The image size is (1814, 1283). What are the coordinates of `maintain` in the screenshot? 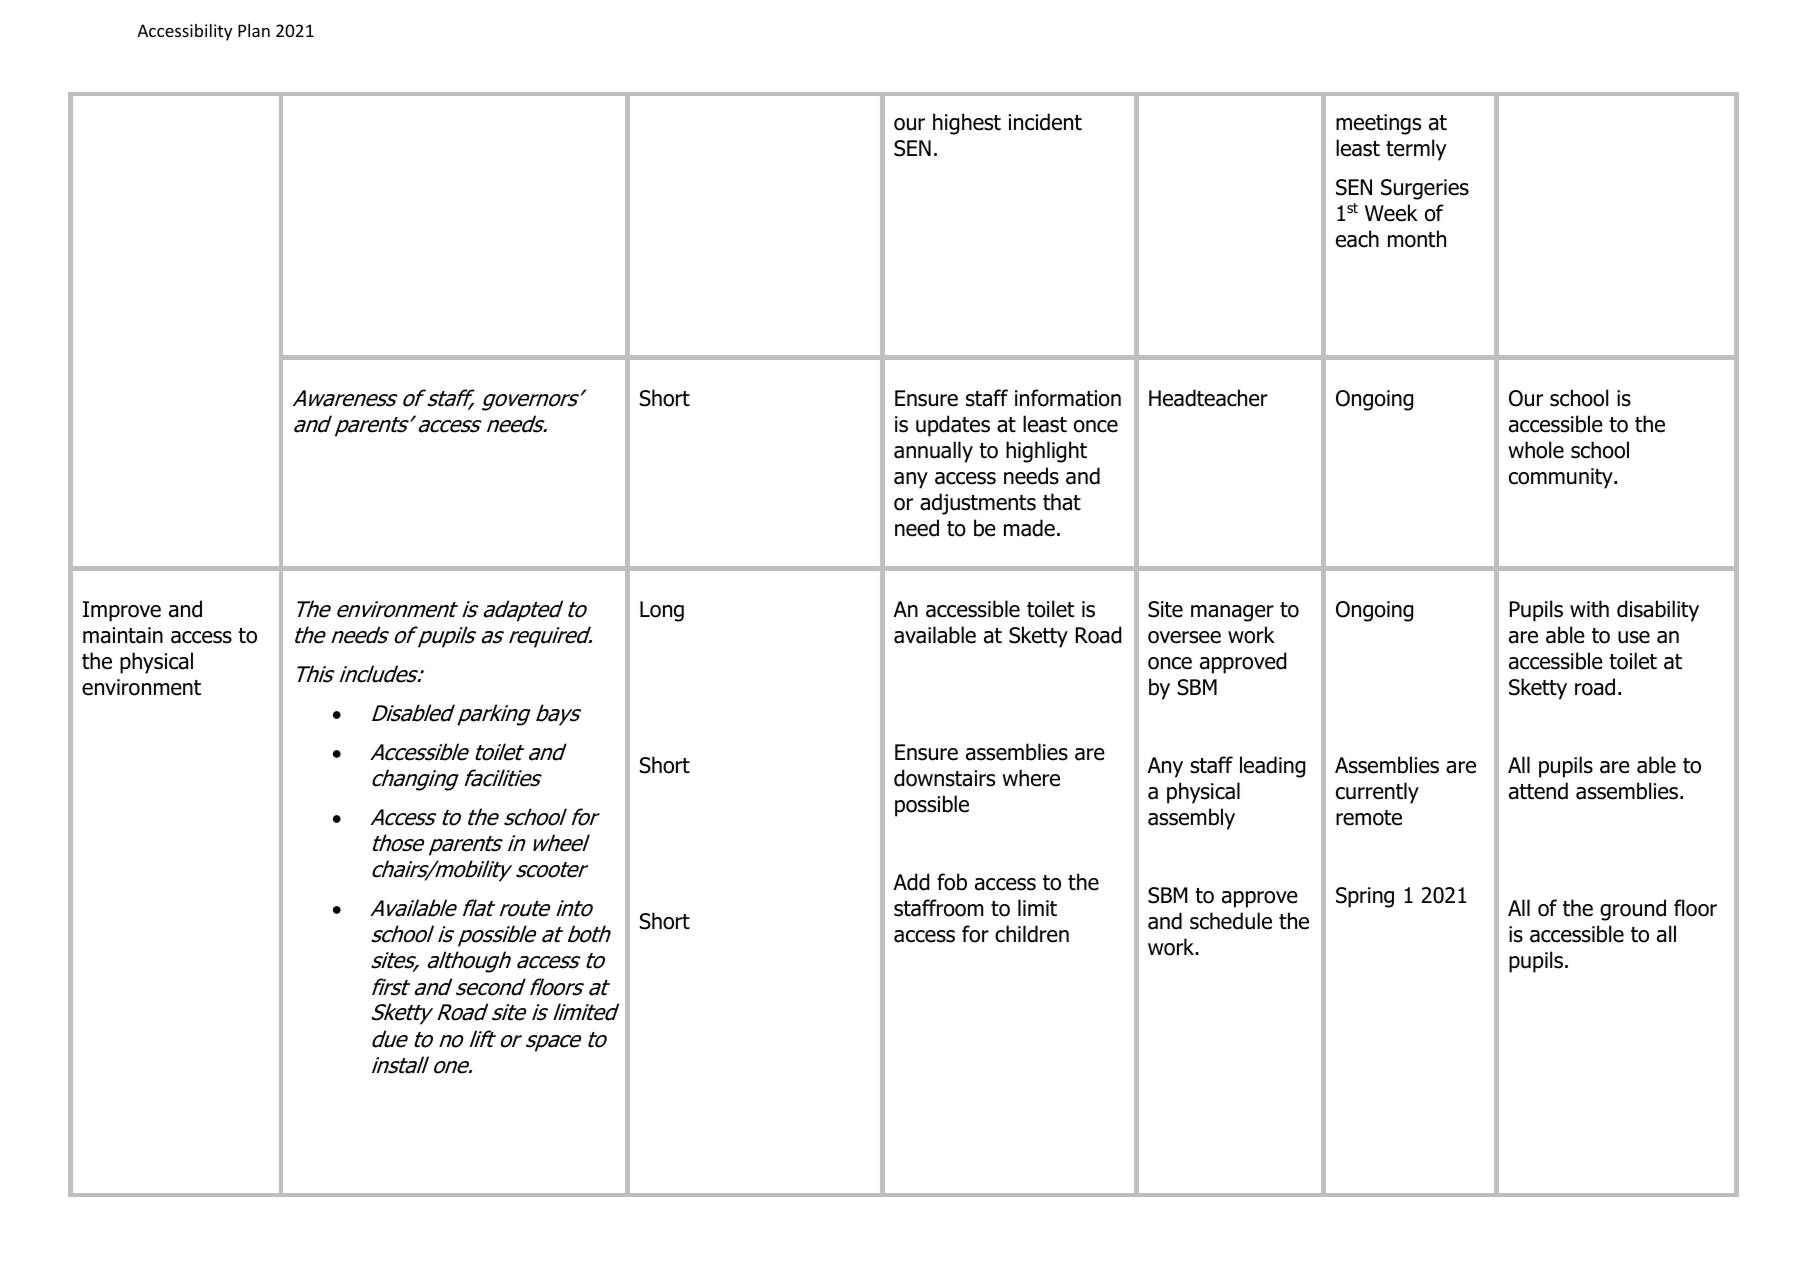 It's located at (123, 635).
